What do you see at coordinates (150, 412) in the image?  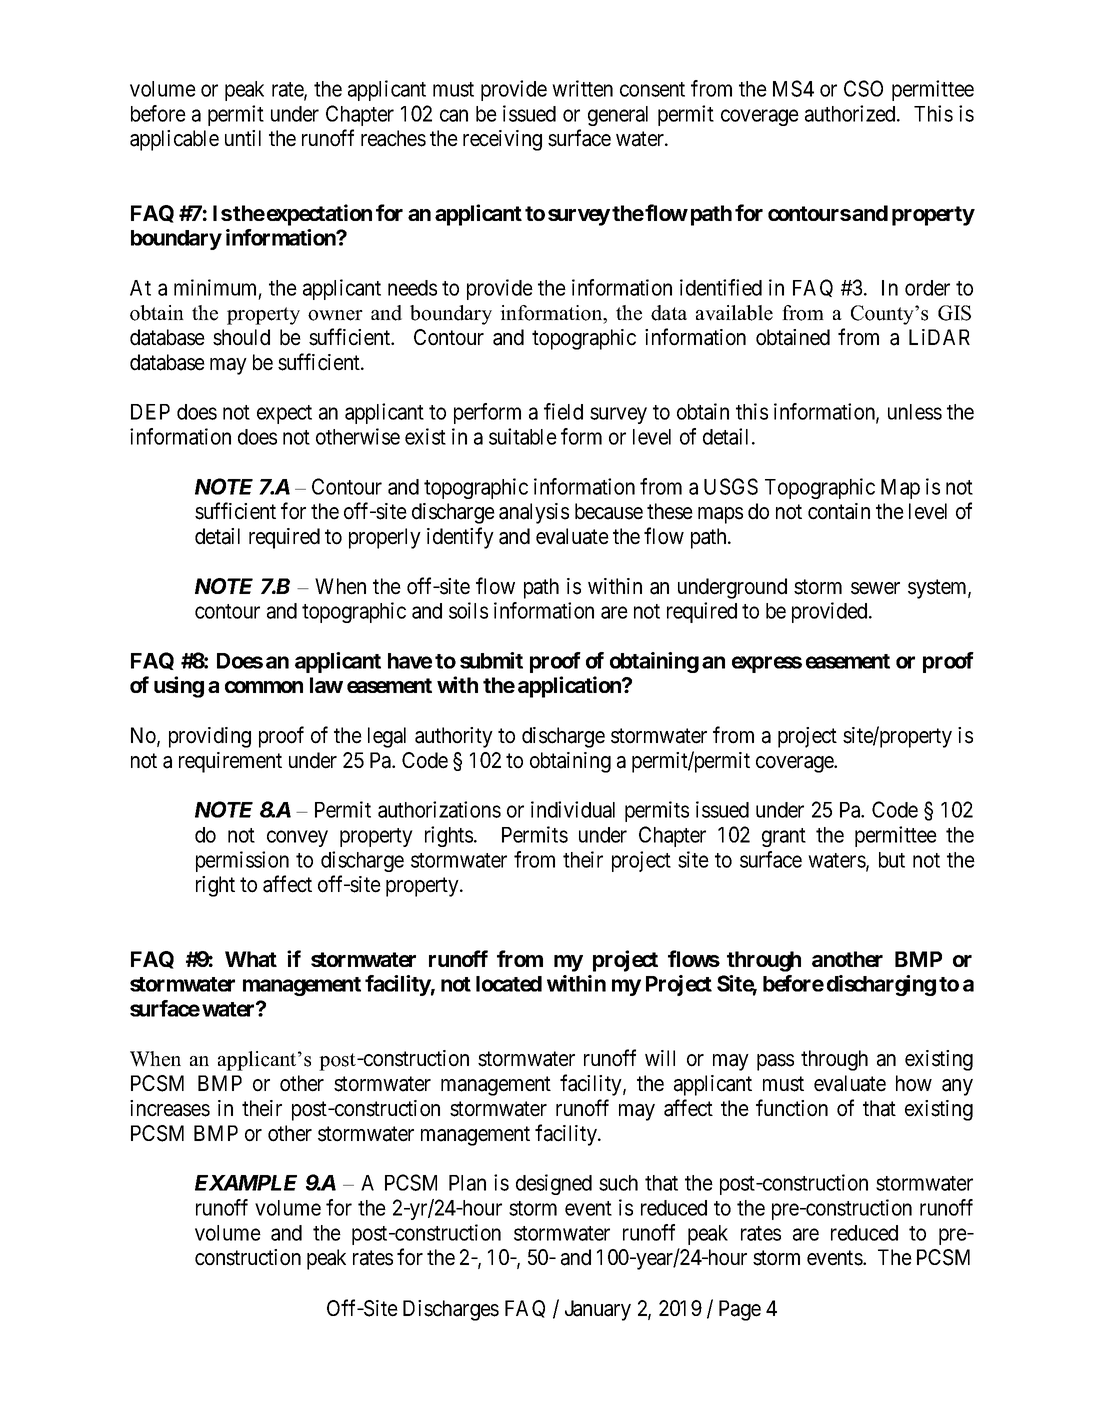 I see `DEP` at bounding box center [150, 412].
